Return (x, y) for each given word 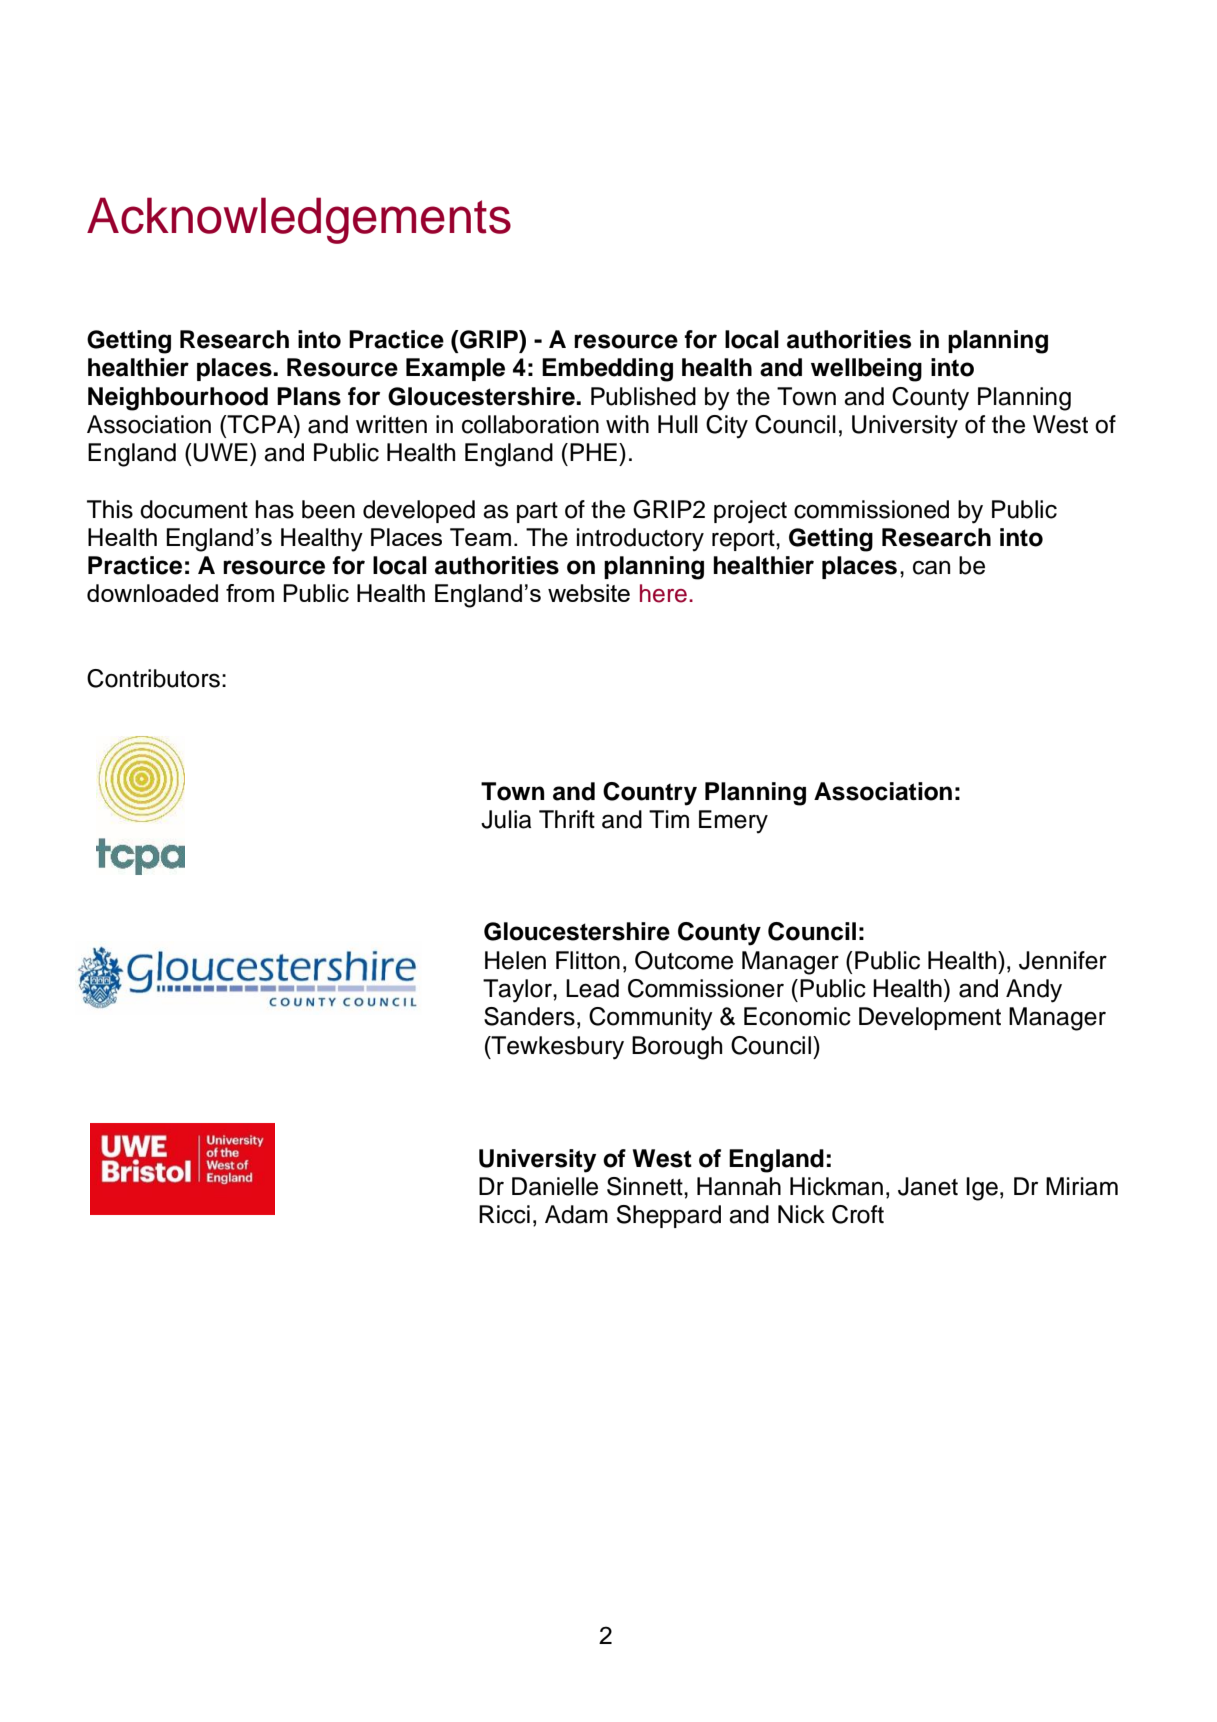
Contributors (153, 678)
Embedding (607, 370)
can (931, 567)
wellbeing (866, 370)
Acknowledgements (299, 220)
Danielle (555, 1186)
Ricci (504, 1214)
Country (650, 794)
